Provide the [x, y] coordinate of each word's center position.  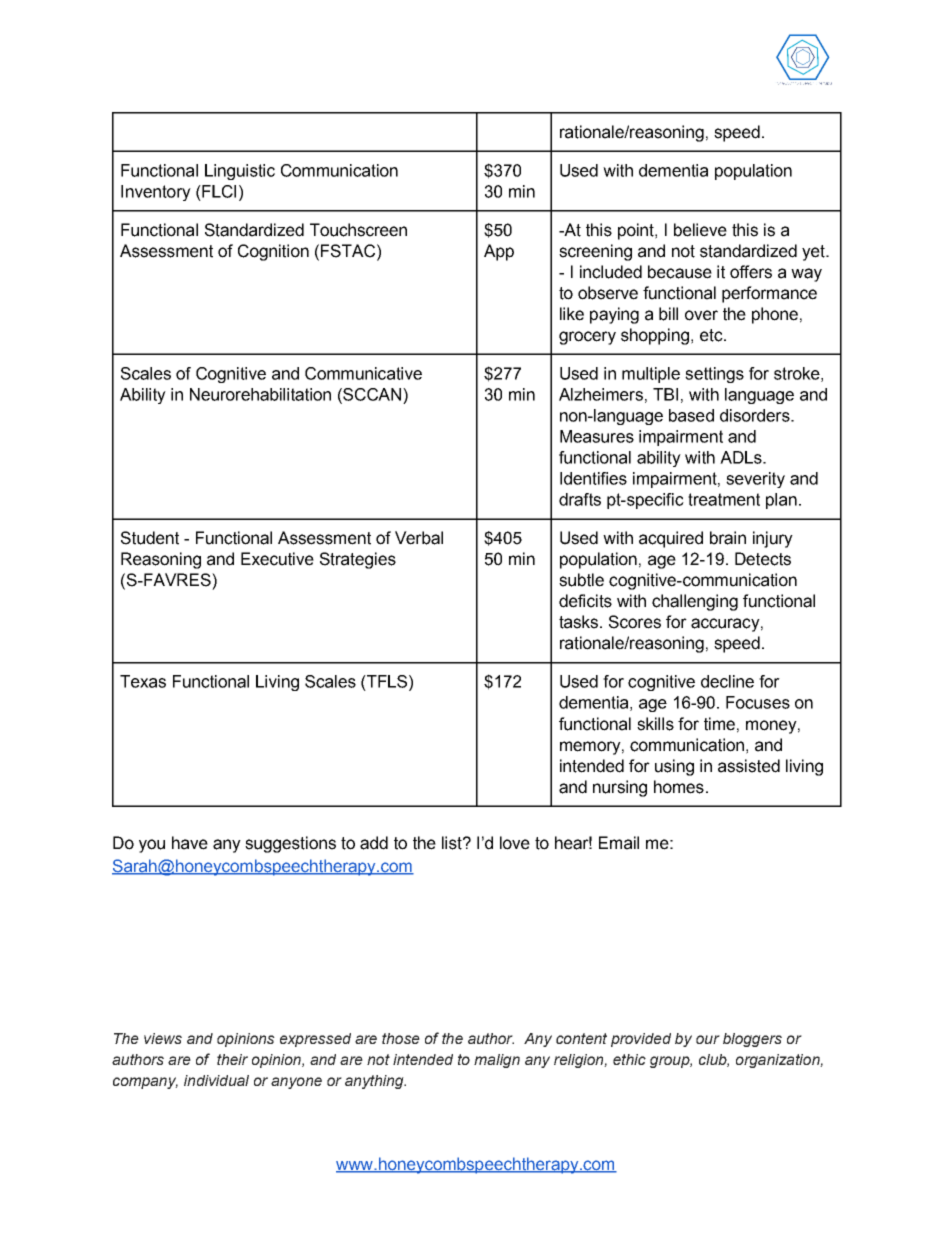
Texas [143, 681]
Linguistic [240, 172]
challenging [695, 602]
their [232, 1059]
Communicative [363, 373]
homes [679, 787]
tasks [580, 622]
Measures [597, 436]
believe [700, 230]
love [515, 843]
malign [497, 1061]
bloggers [752, 1040]
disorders [756, 415]
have [190, 843]
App [499, 252]
